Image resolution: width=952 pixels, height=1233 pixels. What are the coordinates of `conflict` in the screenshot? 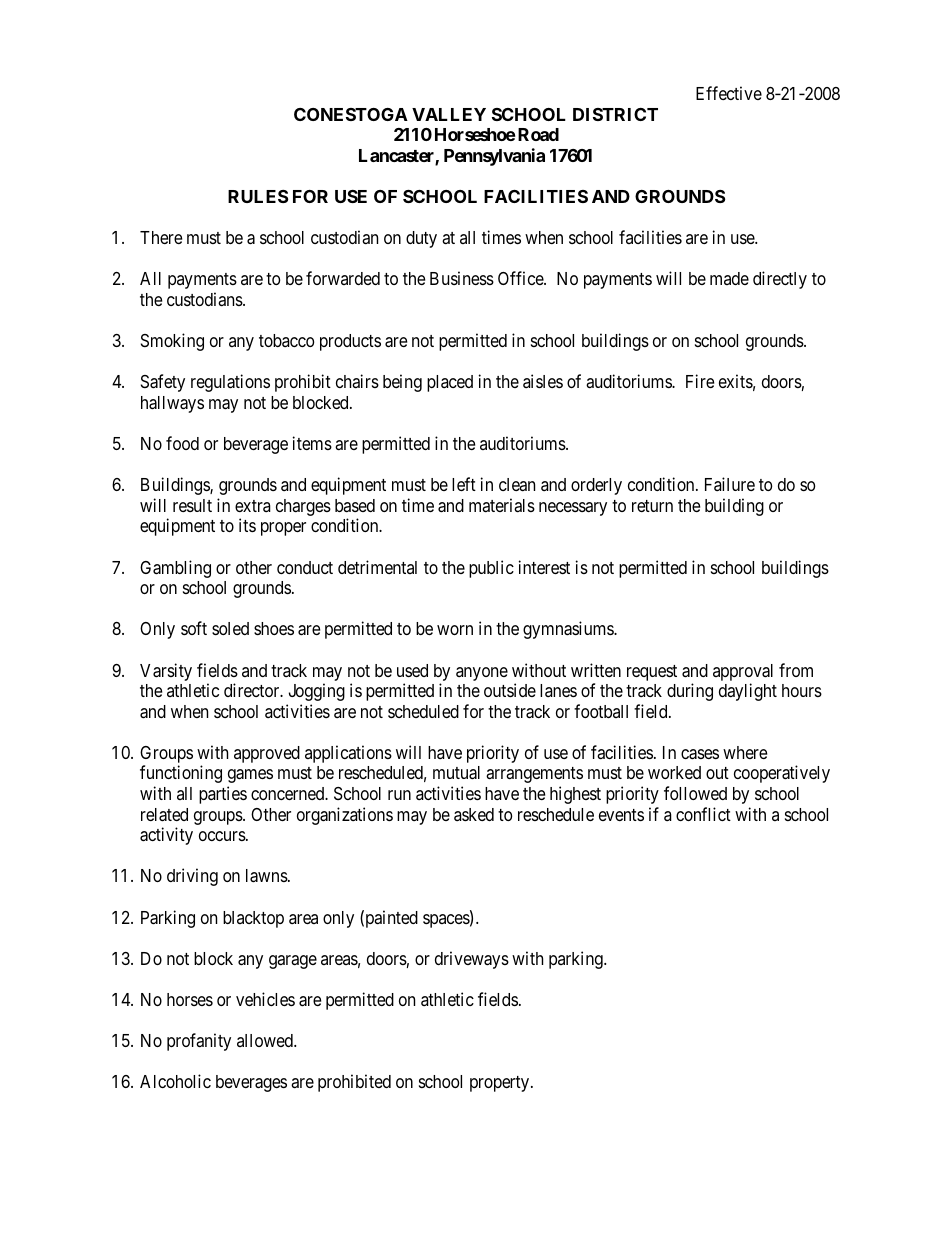 It's located at (703, 814).
